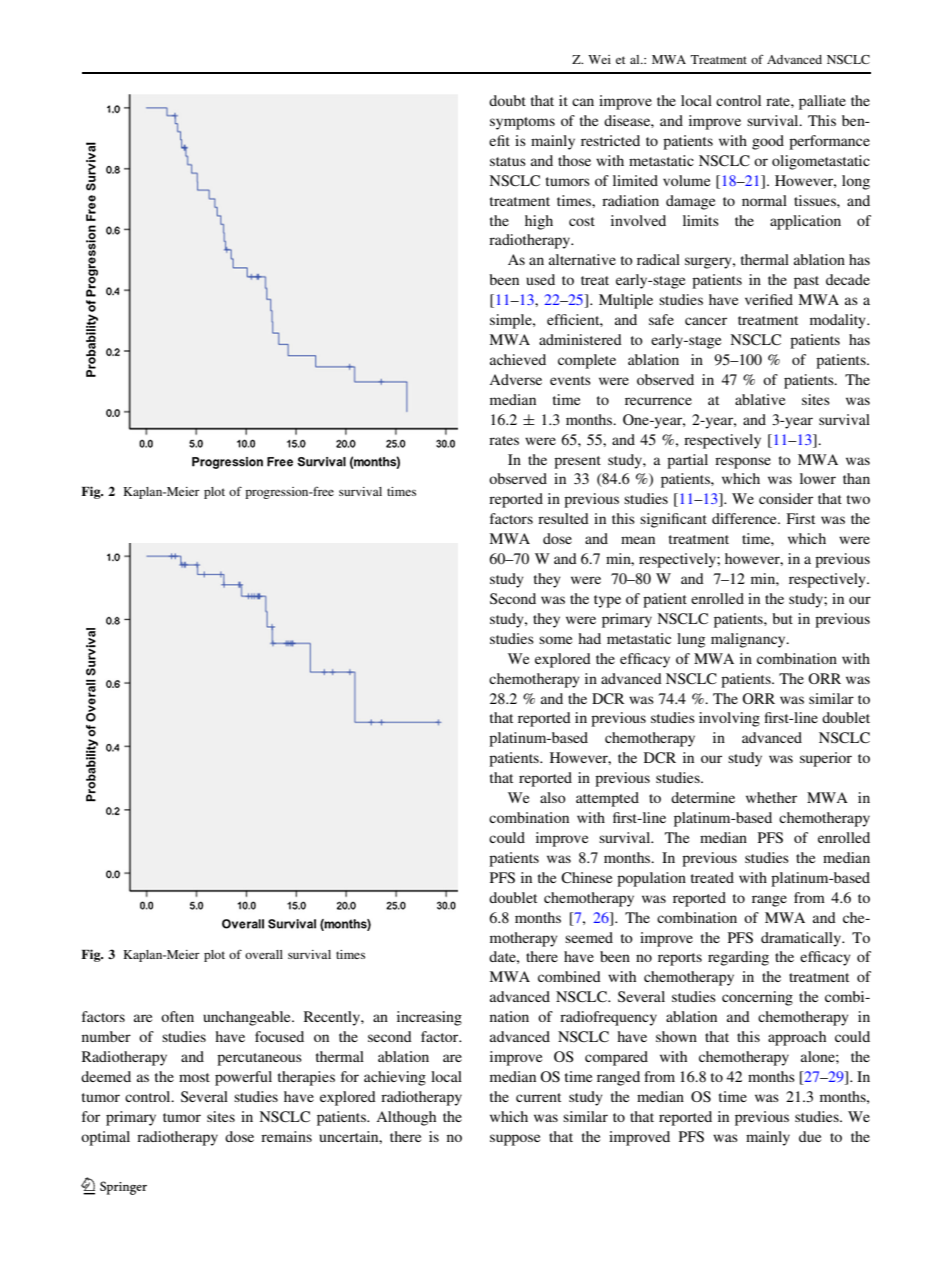 The height and width of the screenshot is (1265, 952). What do you see at coordinates (810, 1136) in the screenshot?
I see `due` at bounding box center [810, 1136].
